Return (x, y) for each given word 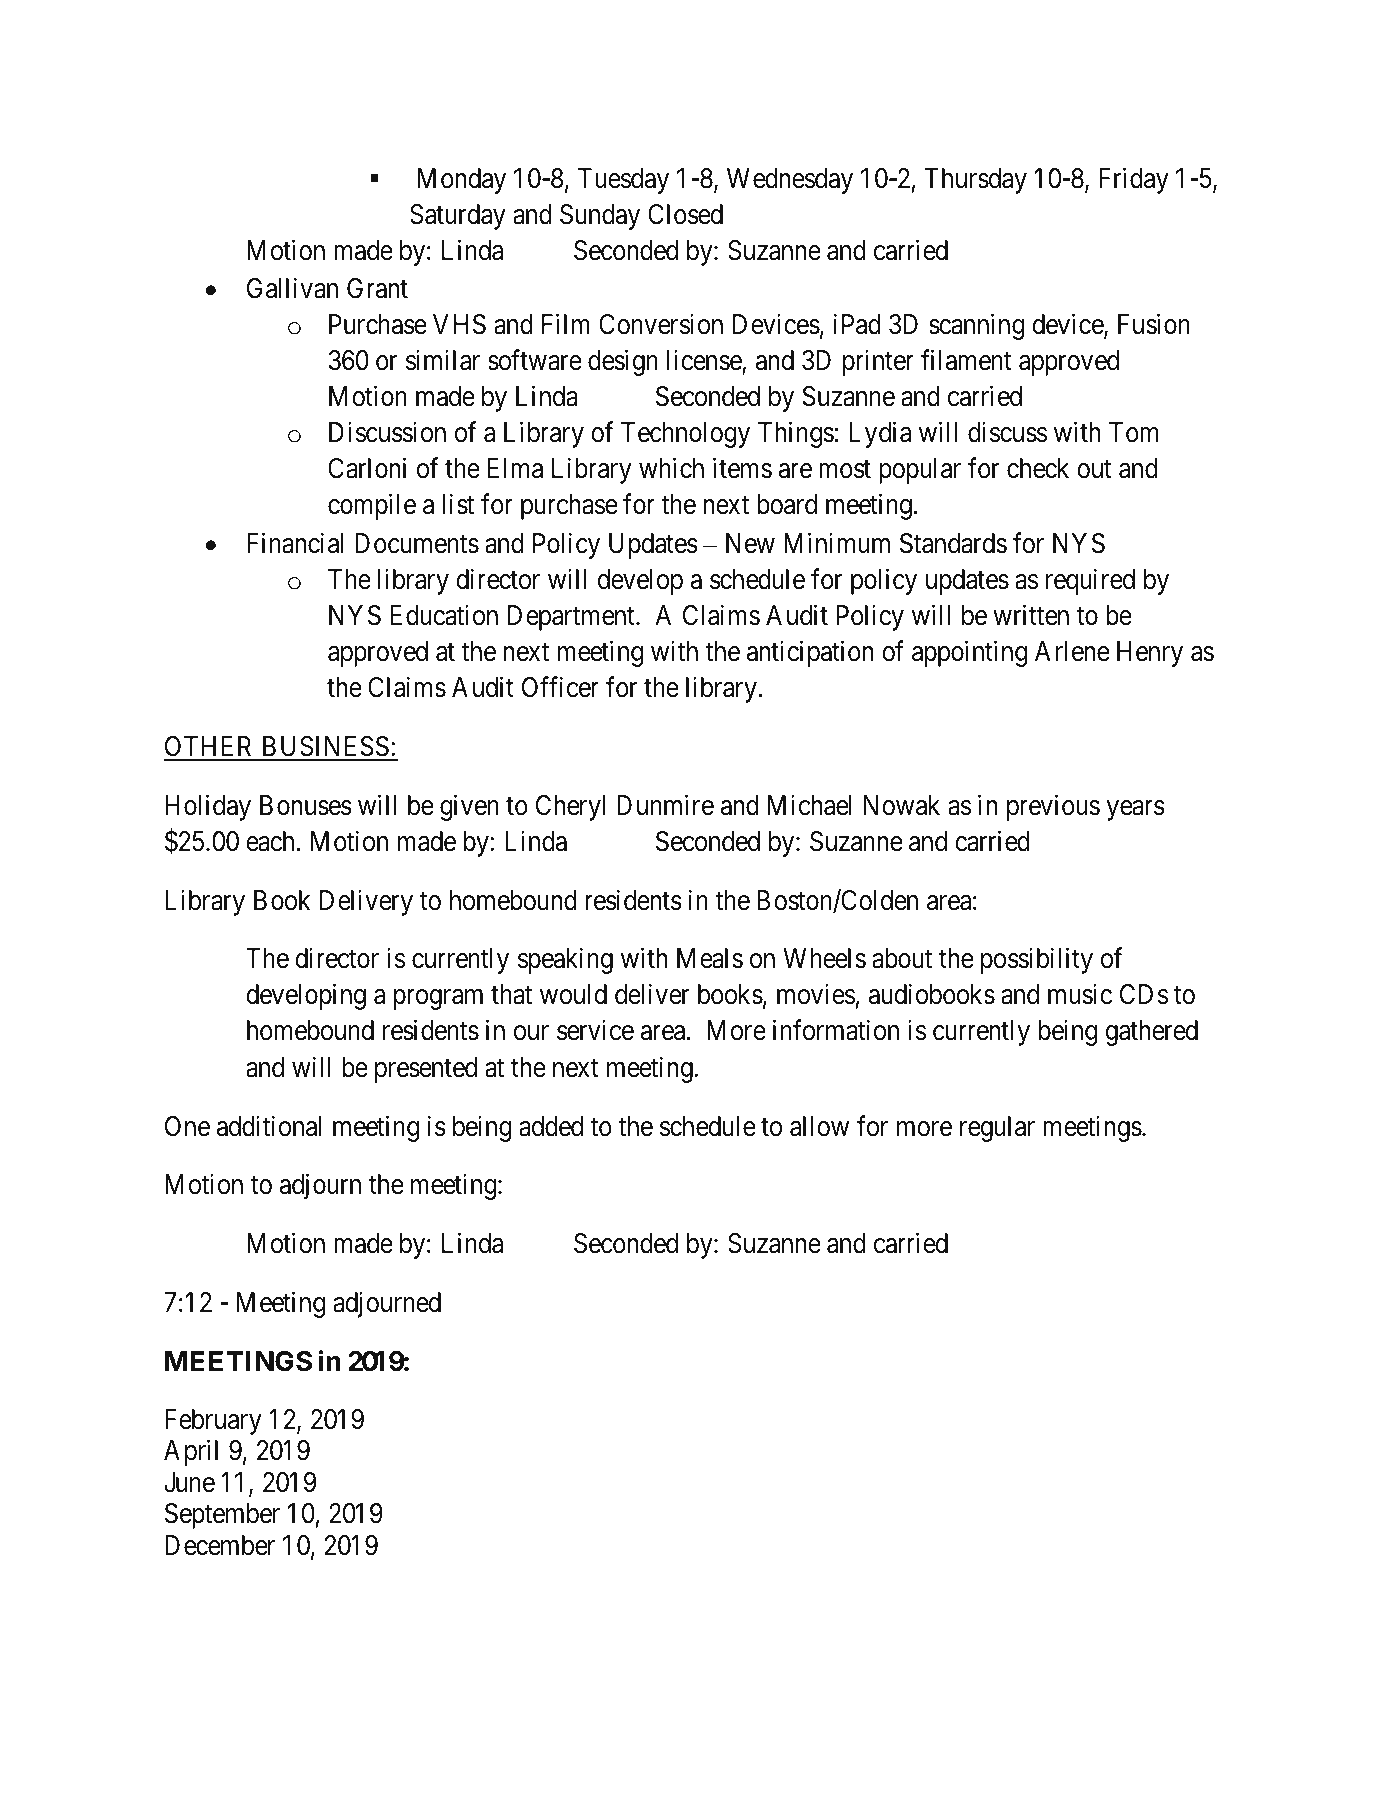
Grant (377, 288)
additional (269, 1126)
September (222, 1516)
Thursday (976, 181)
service (595, 1030)
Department (572, 618)
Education (444, 615)
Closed (685, 214)
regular (997, 1129)
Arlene (1072, 651)
